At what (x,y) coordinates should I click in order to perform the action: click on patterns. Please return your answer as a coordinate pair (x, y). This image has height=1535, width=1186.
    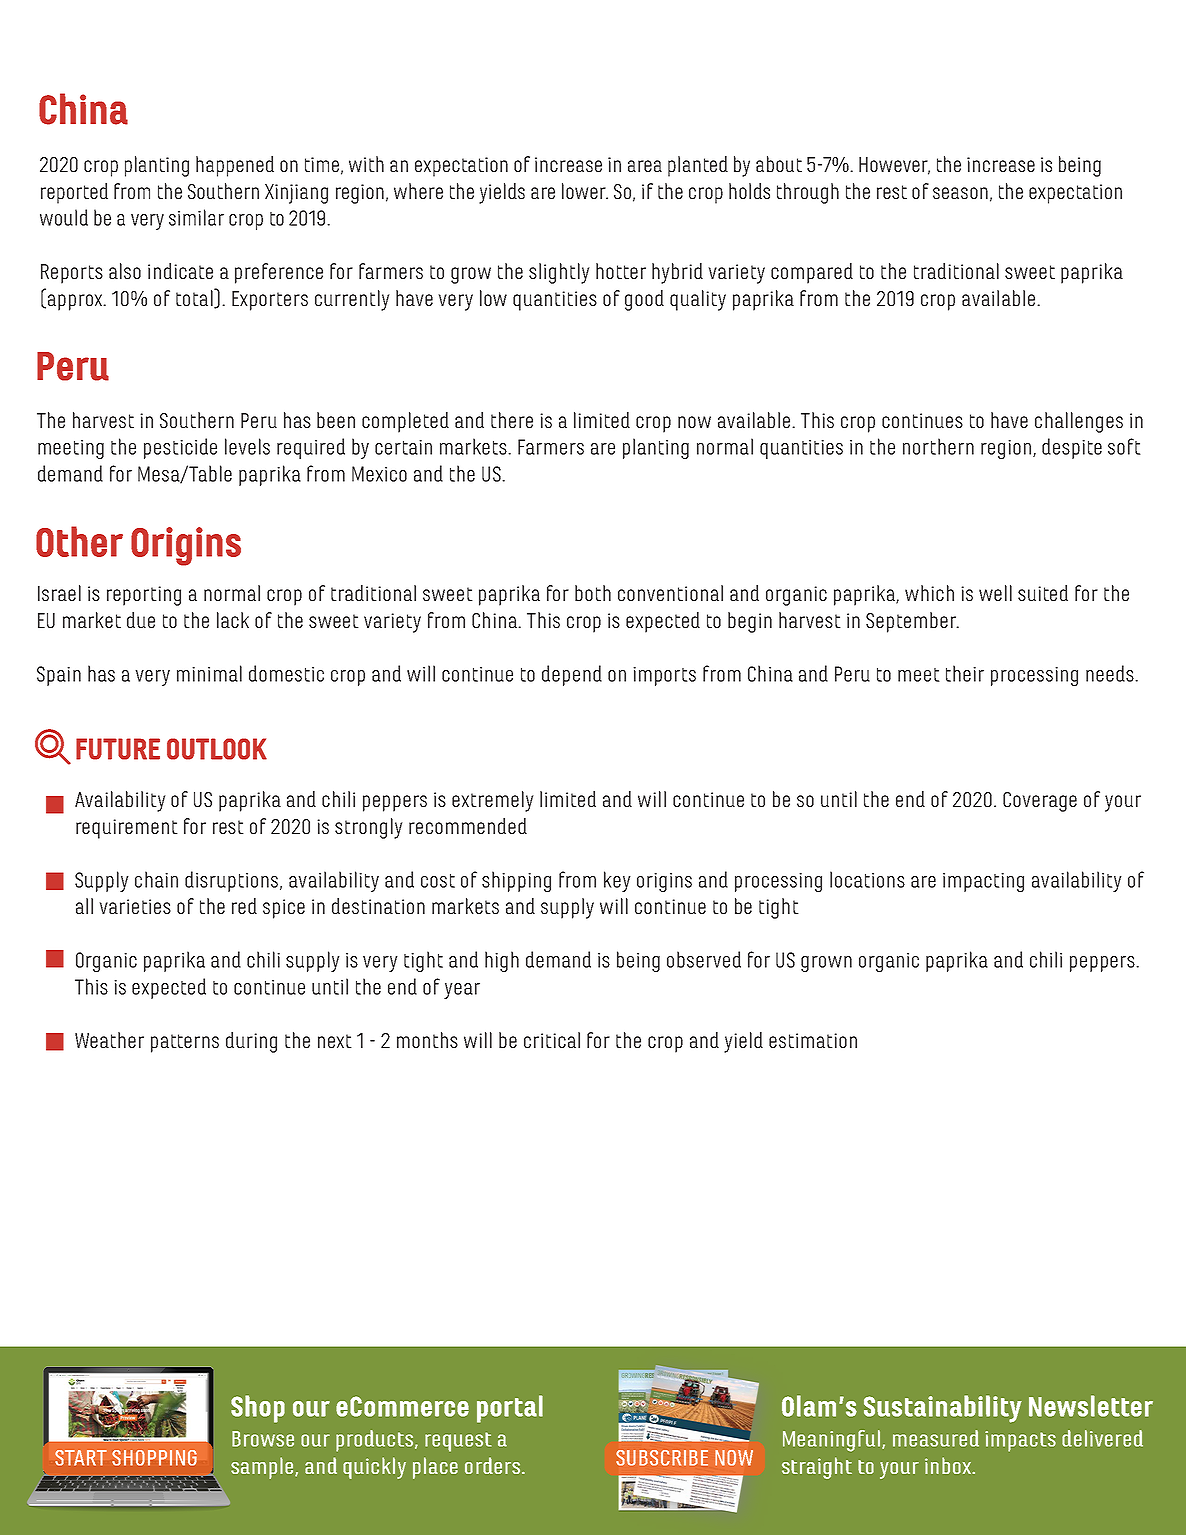
    Looking at the image, I should click on (185, 1043).
